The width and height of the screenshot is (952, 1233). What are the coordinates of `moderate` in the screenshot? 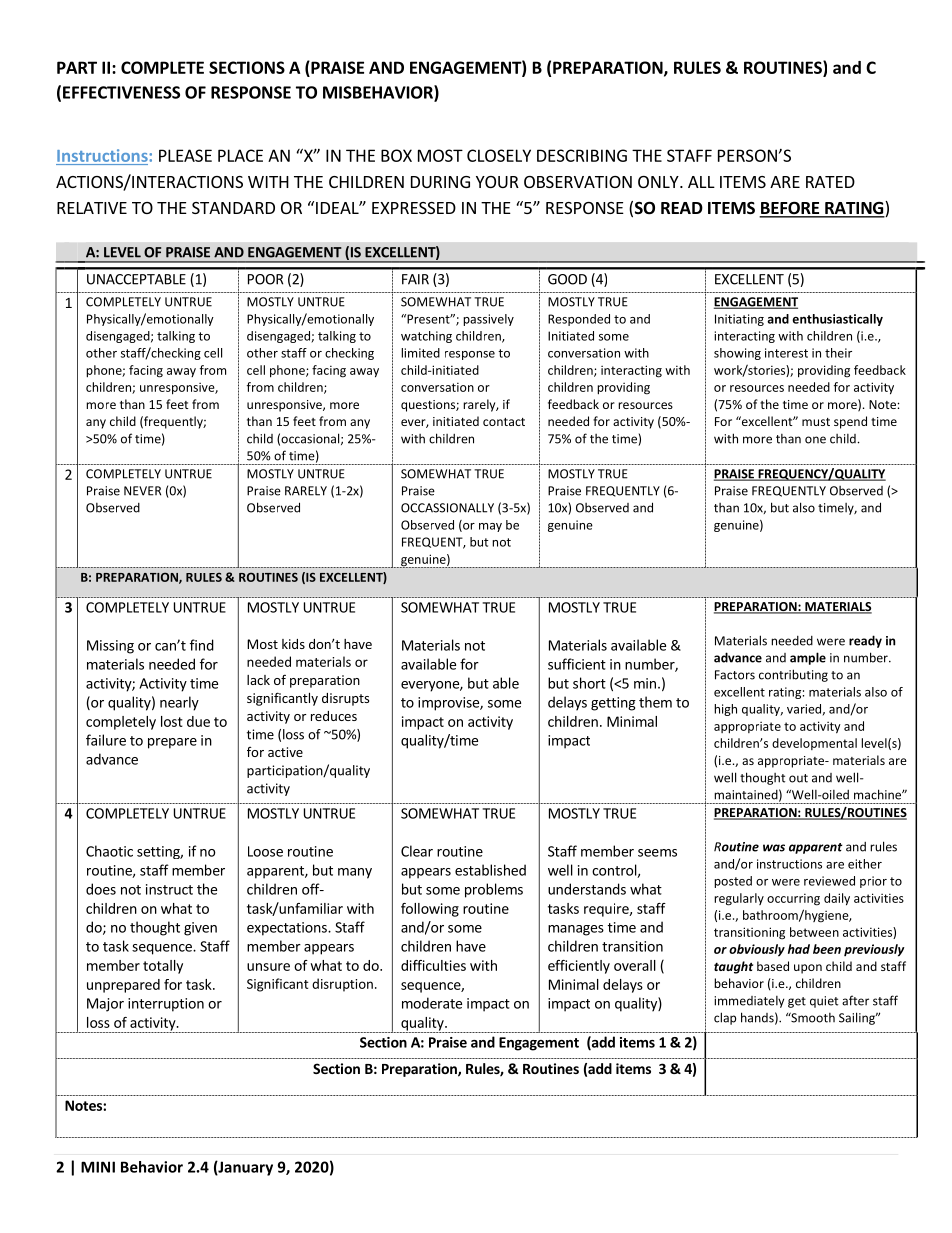 It's located at (432, 1003).
